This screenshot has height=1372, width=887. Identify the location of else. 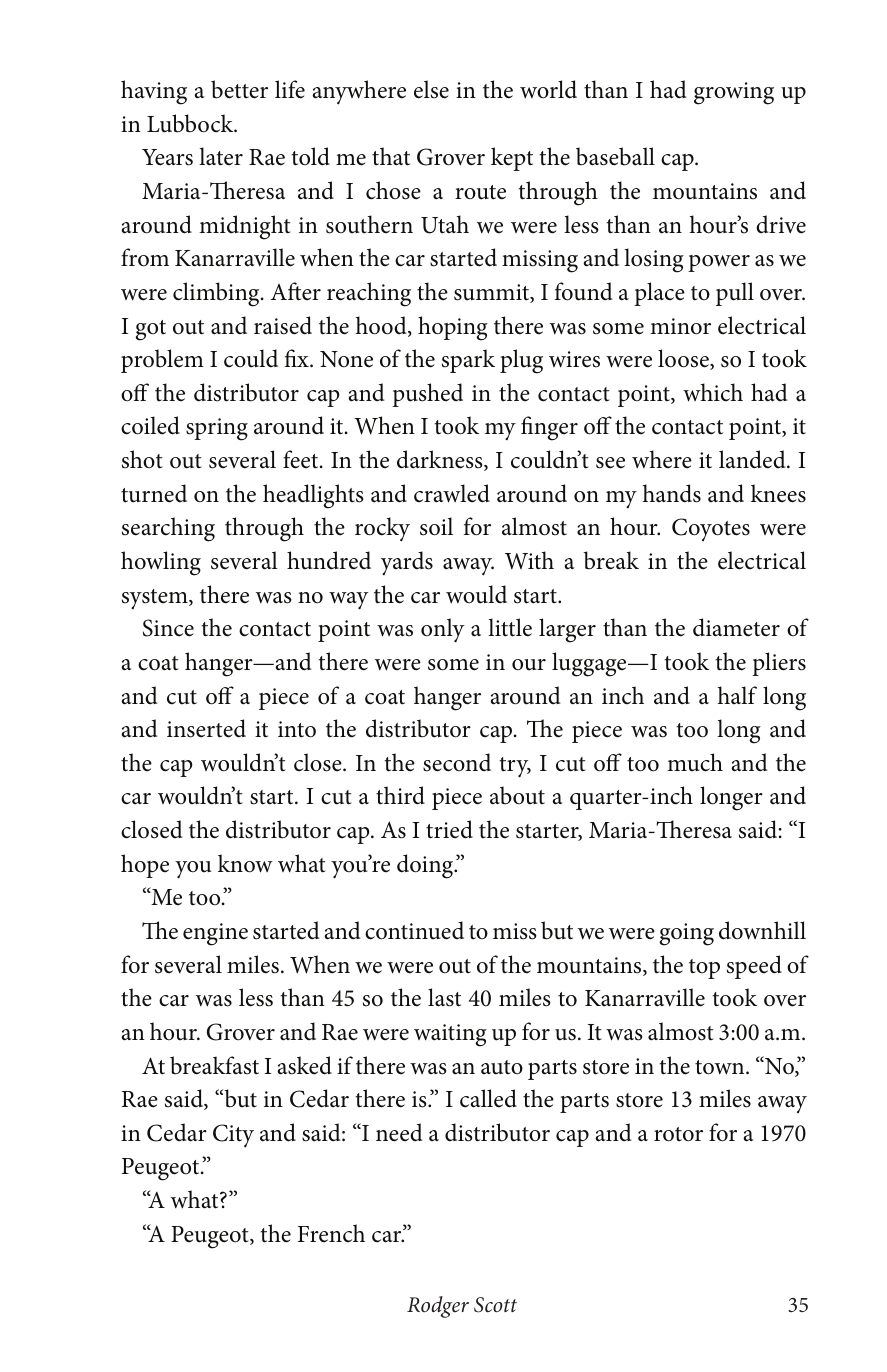
(431, 89).
